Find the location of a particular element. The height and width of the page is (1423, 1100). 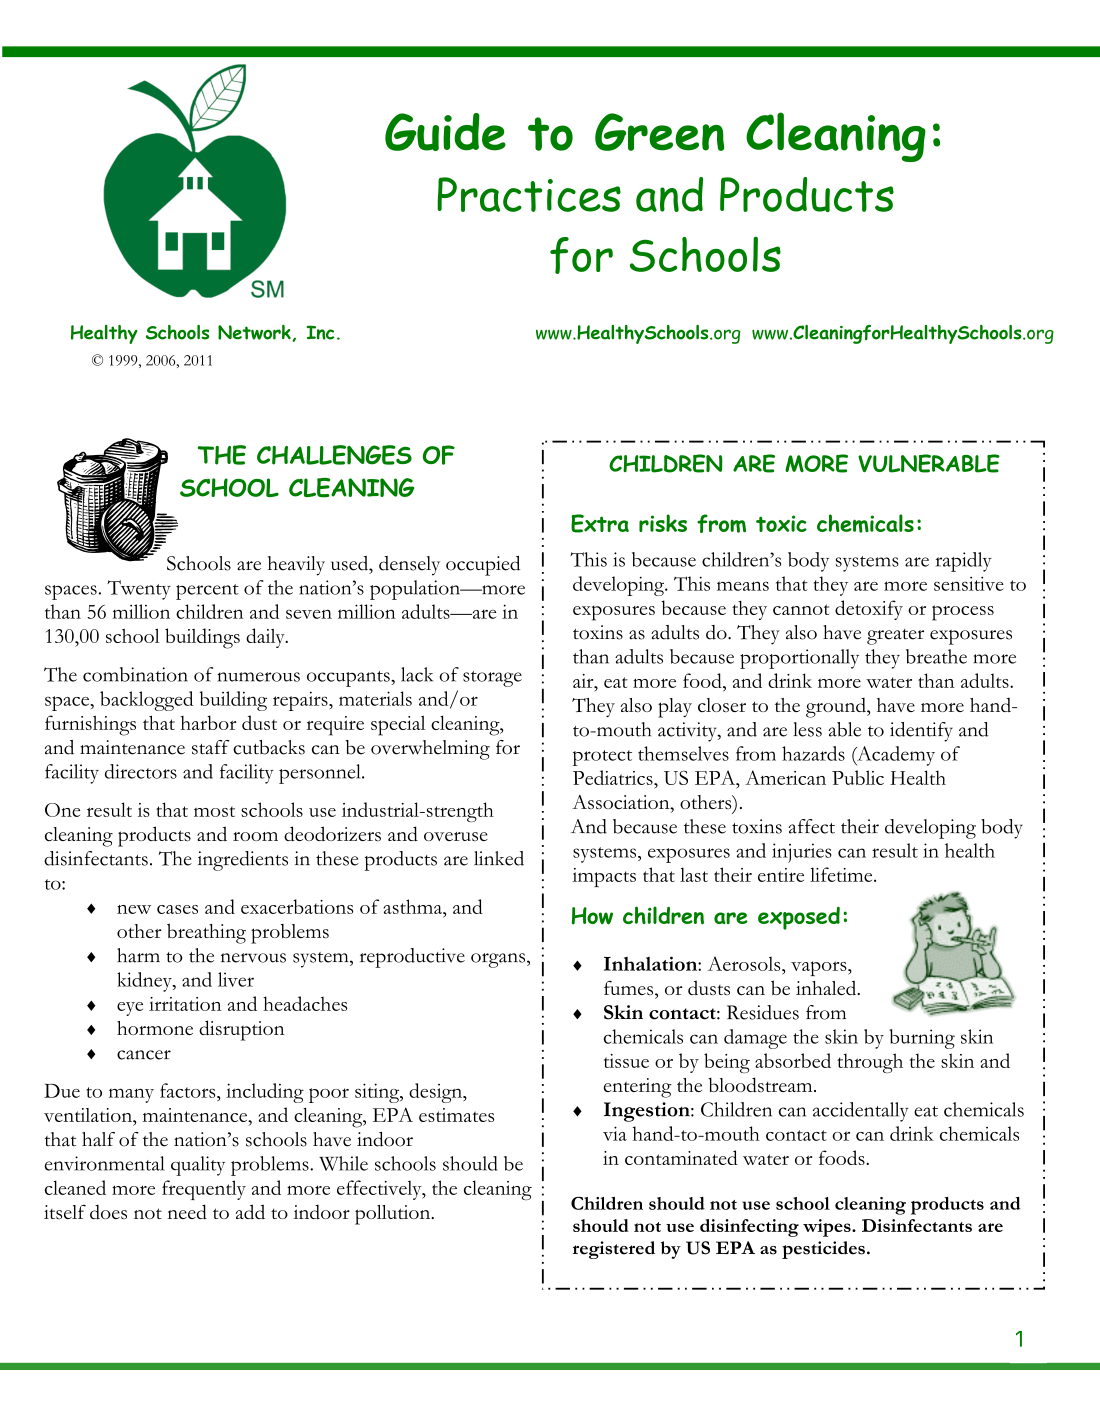

registered is located at coordinates (614, 1250).
